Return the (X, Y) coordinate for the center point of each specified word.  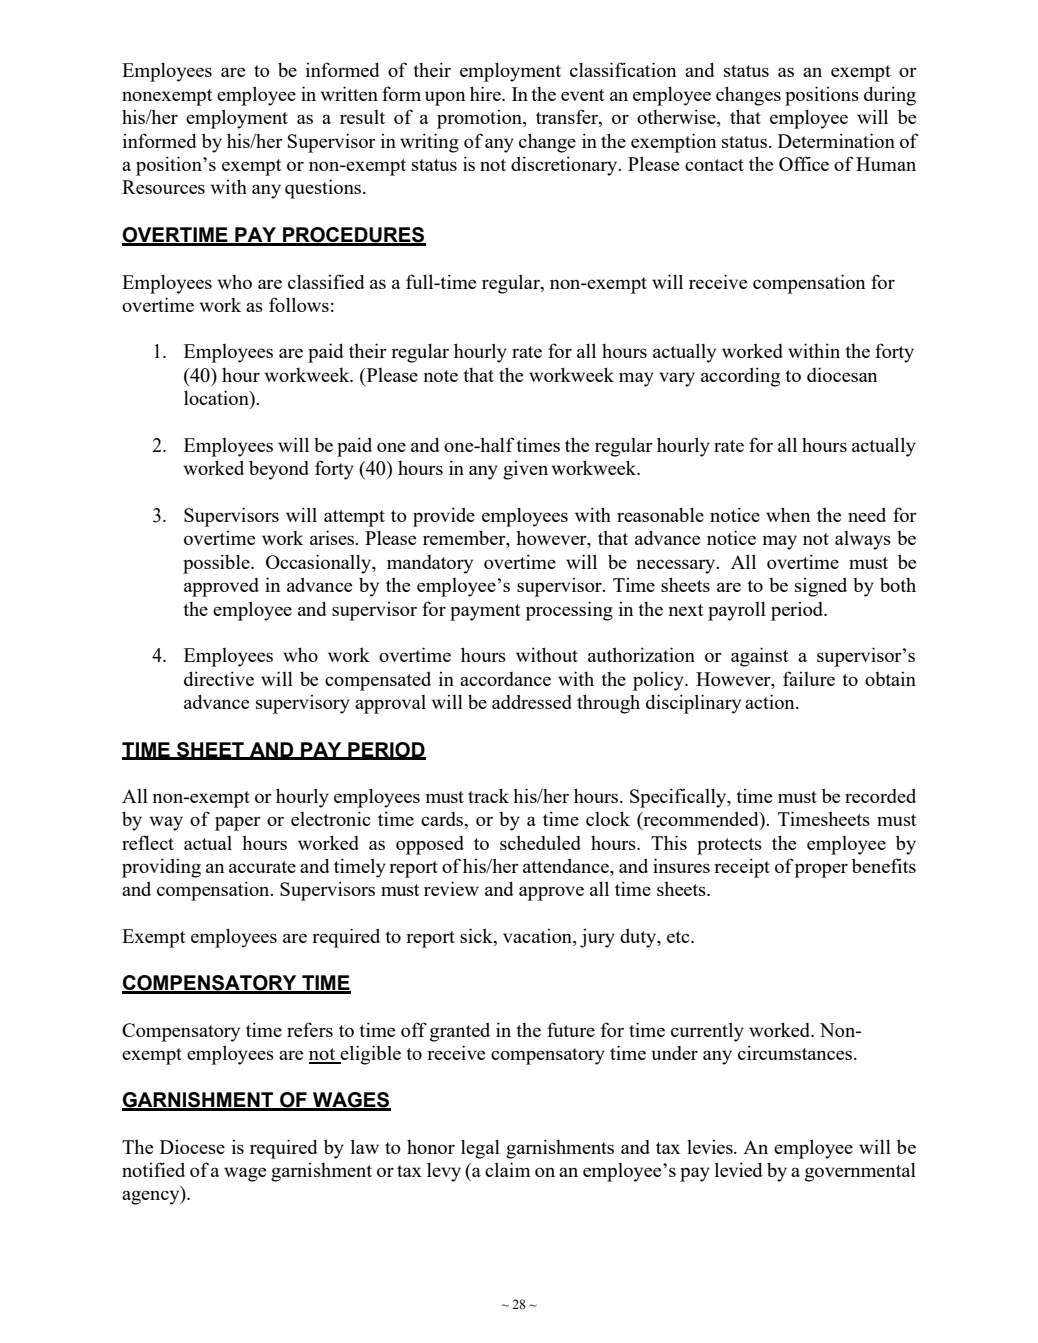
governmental (860, 1172)
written (349, 93)
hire (486, 93)
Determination (836, 140)
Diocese (192, 1147)
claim (508, 1169)
